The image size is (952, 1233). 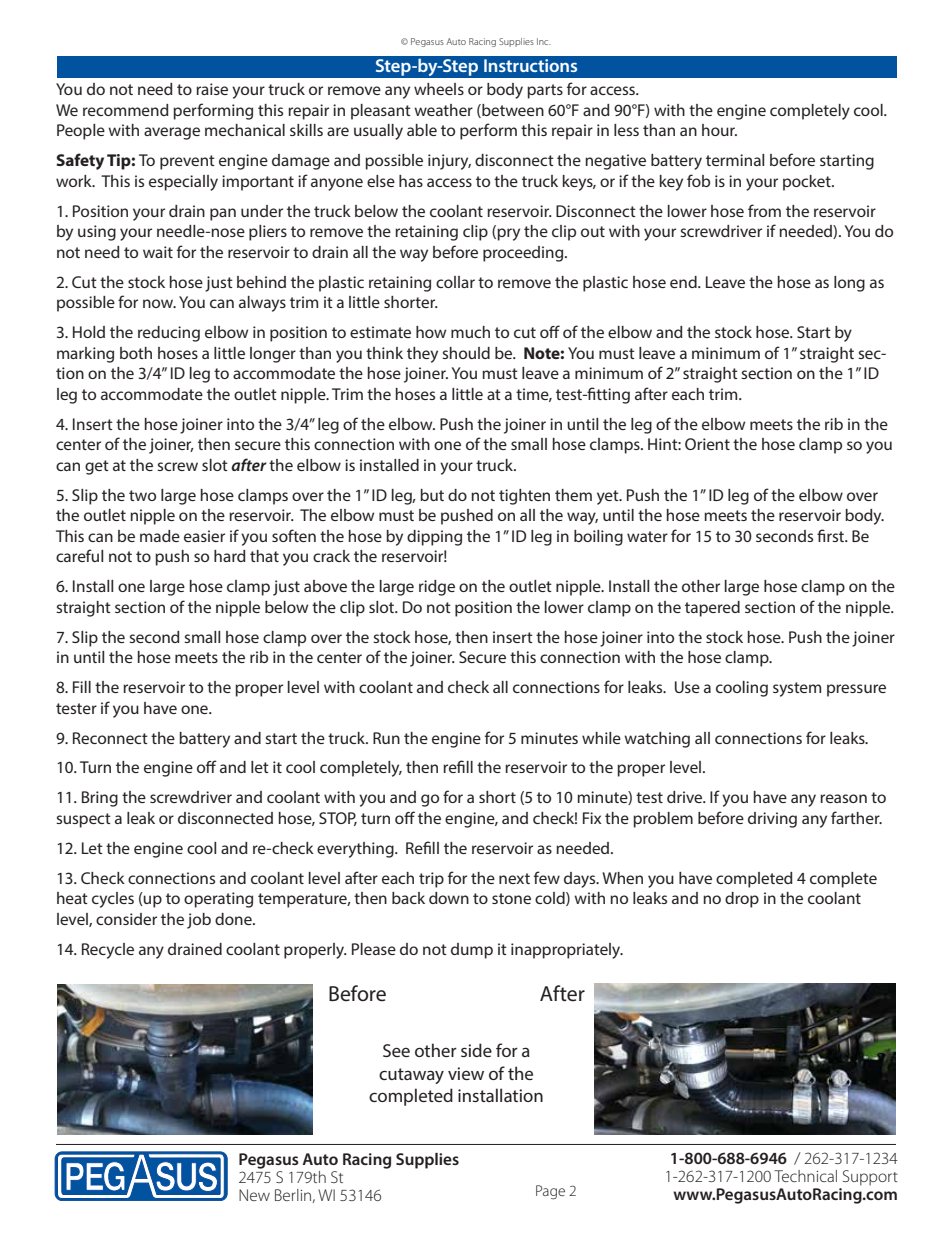 What do you see at coordinates (212, 89) in the screenshot?
I see `raise` at bounding box center [212, 89].
